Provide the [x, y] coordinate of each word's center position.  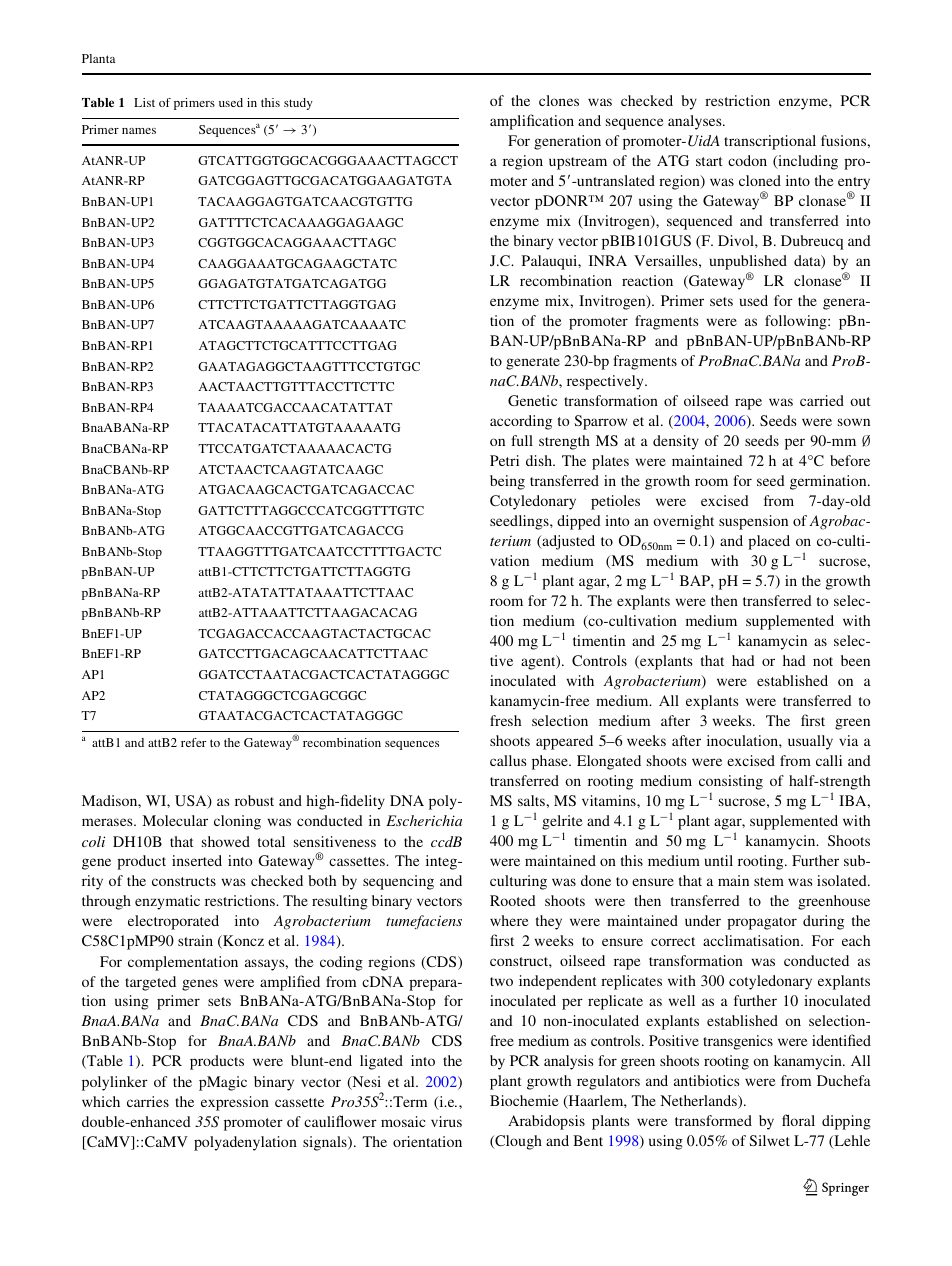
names [139, 131]
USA [192, 802]
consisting [731, 782]
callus [508, 760]
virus [446, 1121]
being [507, 482]
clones [559, 100]
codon [747, 160]
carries [148, 1101]
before [850, 460]
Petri [504, 460]
